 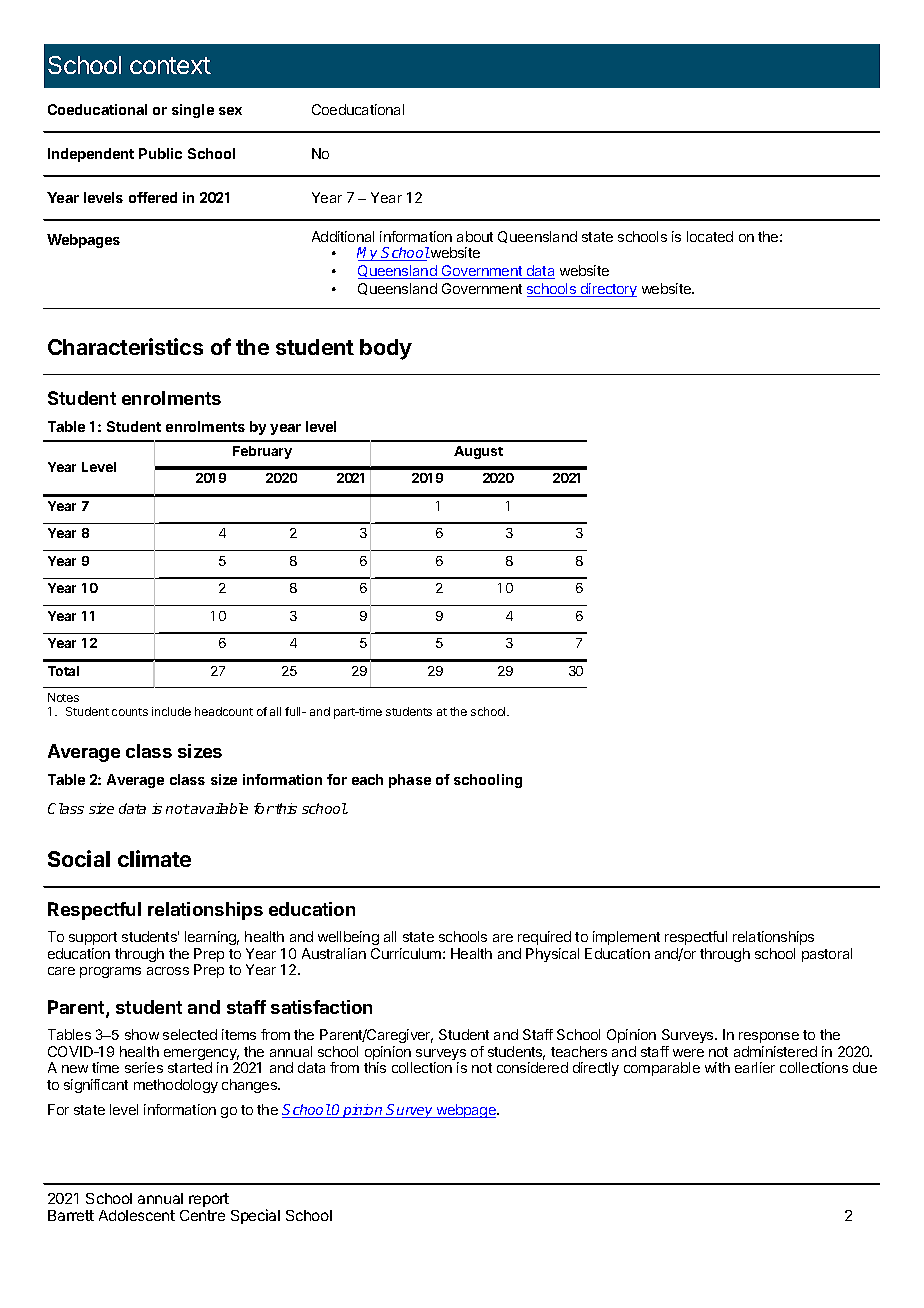 What do you see at coordinates (410, 781) in the screenshot?
I see `phase` at bounding box center [410, 781].
